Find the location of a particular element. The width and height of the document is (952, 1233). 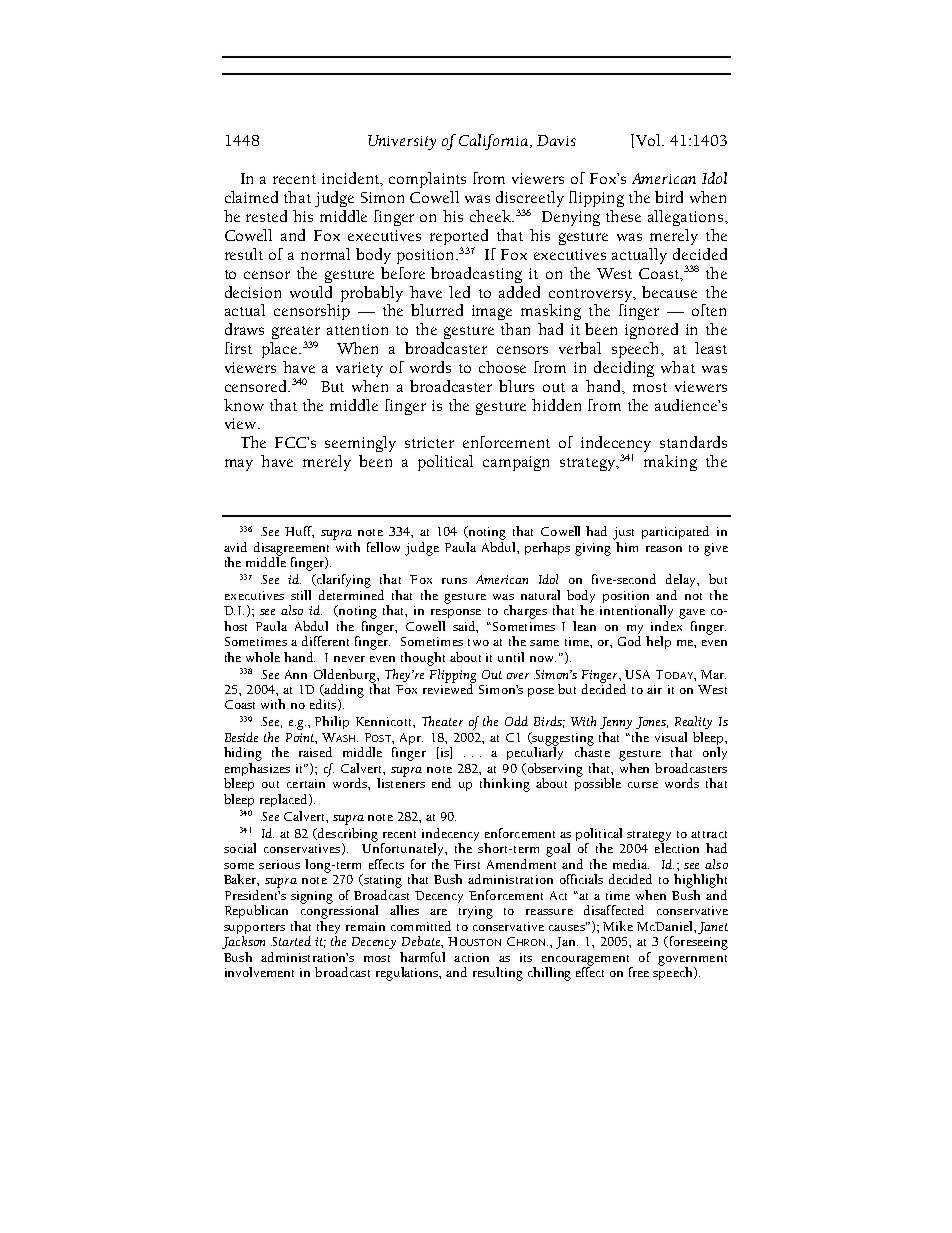

Started is located at coordinates (291, 941).
